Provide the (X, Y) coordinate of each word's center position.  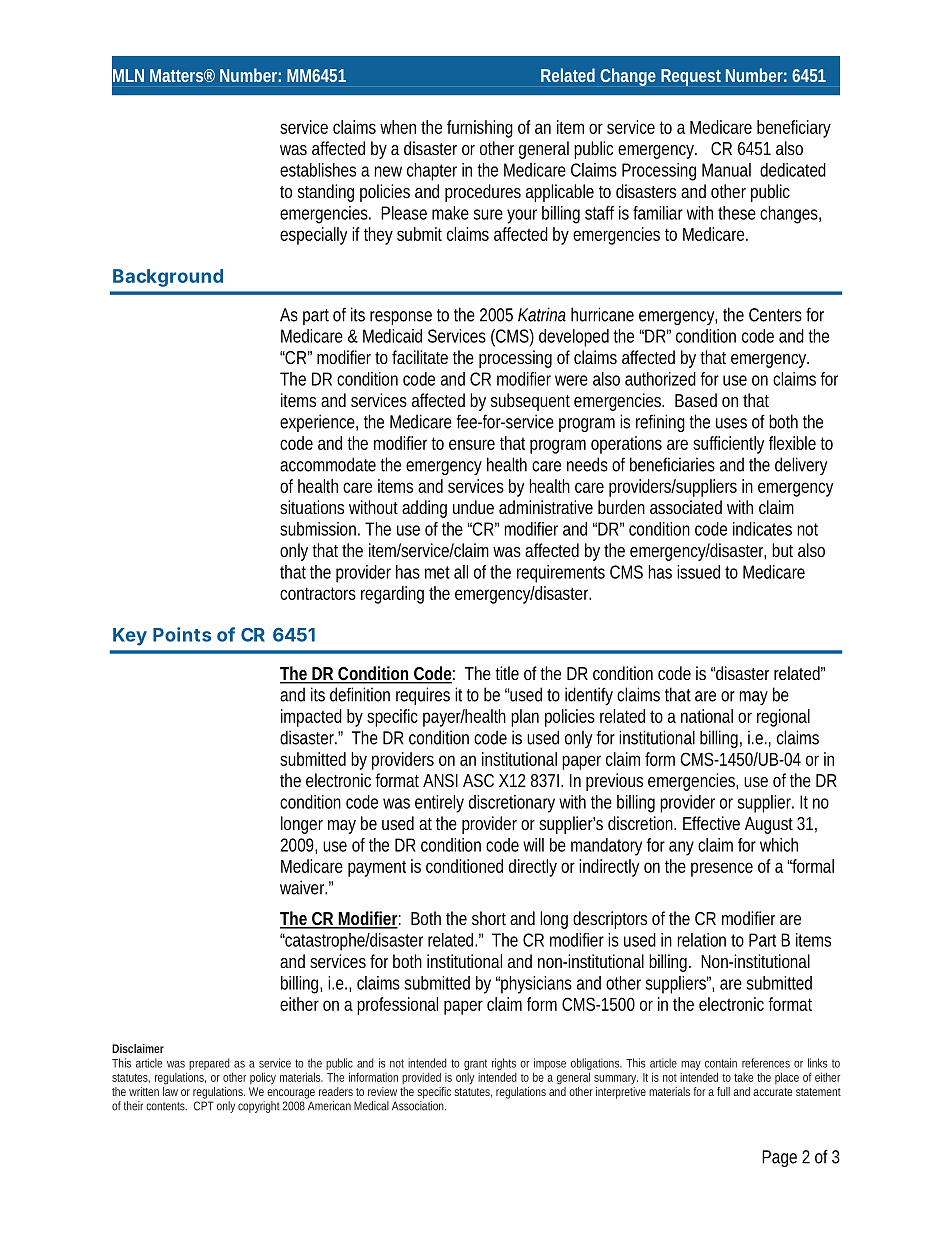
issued (698, 572)
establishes (318, 170)
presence (722, 869)
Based (696, 400)
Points (182, 634)
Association (419, 1106)
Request (691, 77)
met (437, 572)
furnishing (480, 129)
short (489, 918)
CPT (204, 1106)
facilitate (420, 357)
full (723, 1091)
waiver (303, 887)
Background (168, 278)
